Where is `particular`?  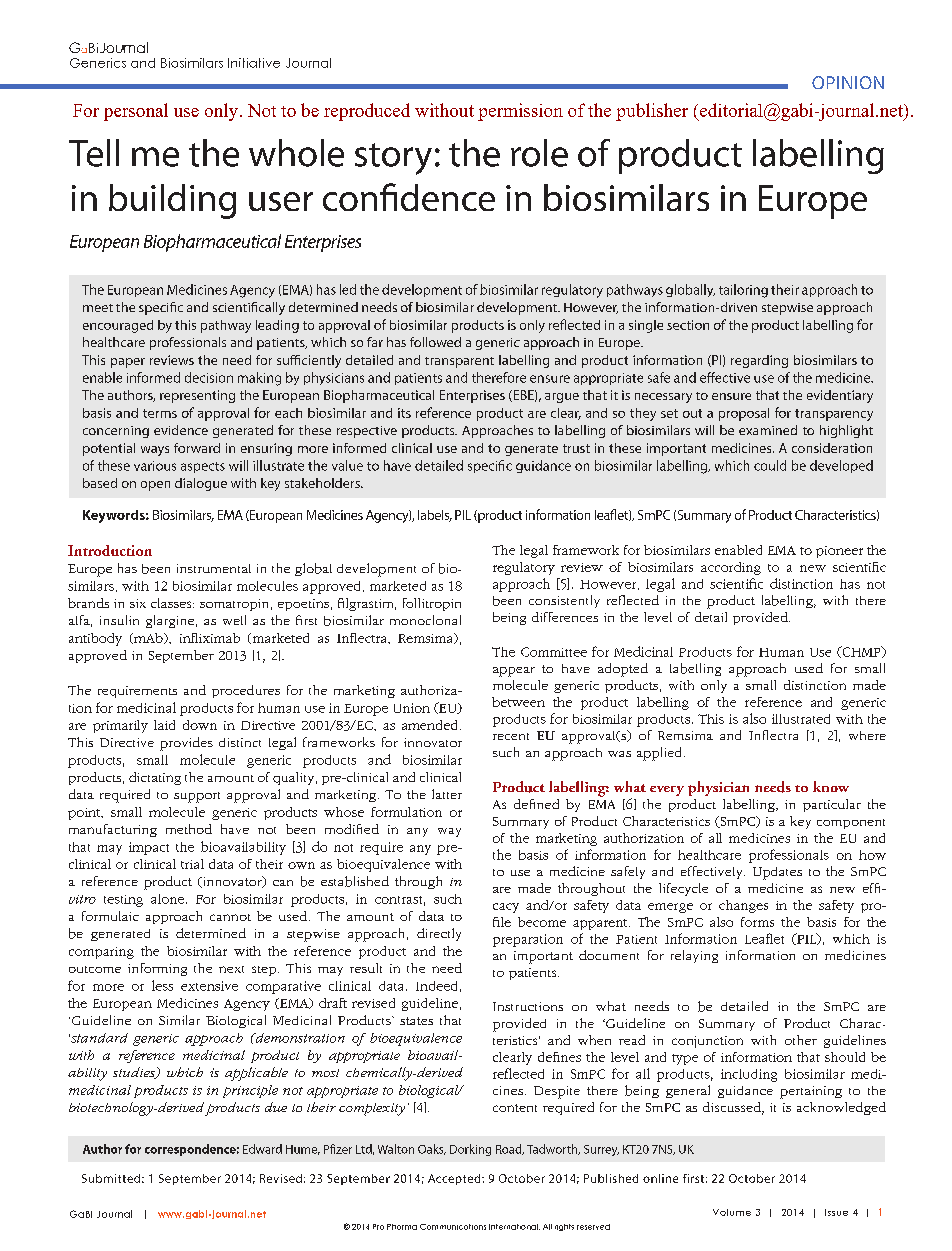
particular is located at coordinates (832, 805).
